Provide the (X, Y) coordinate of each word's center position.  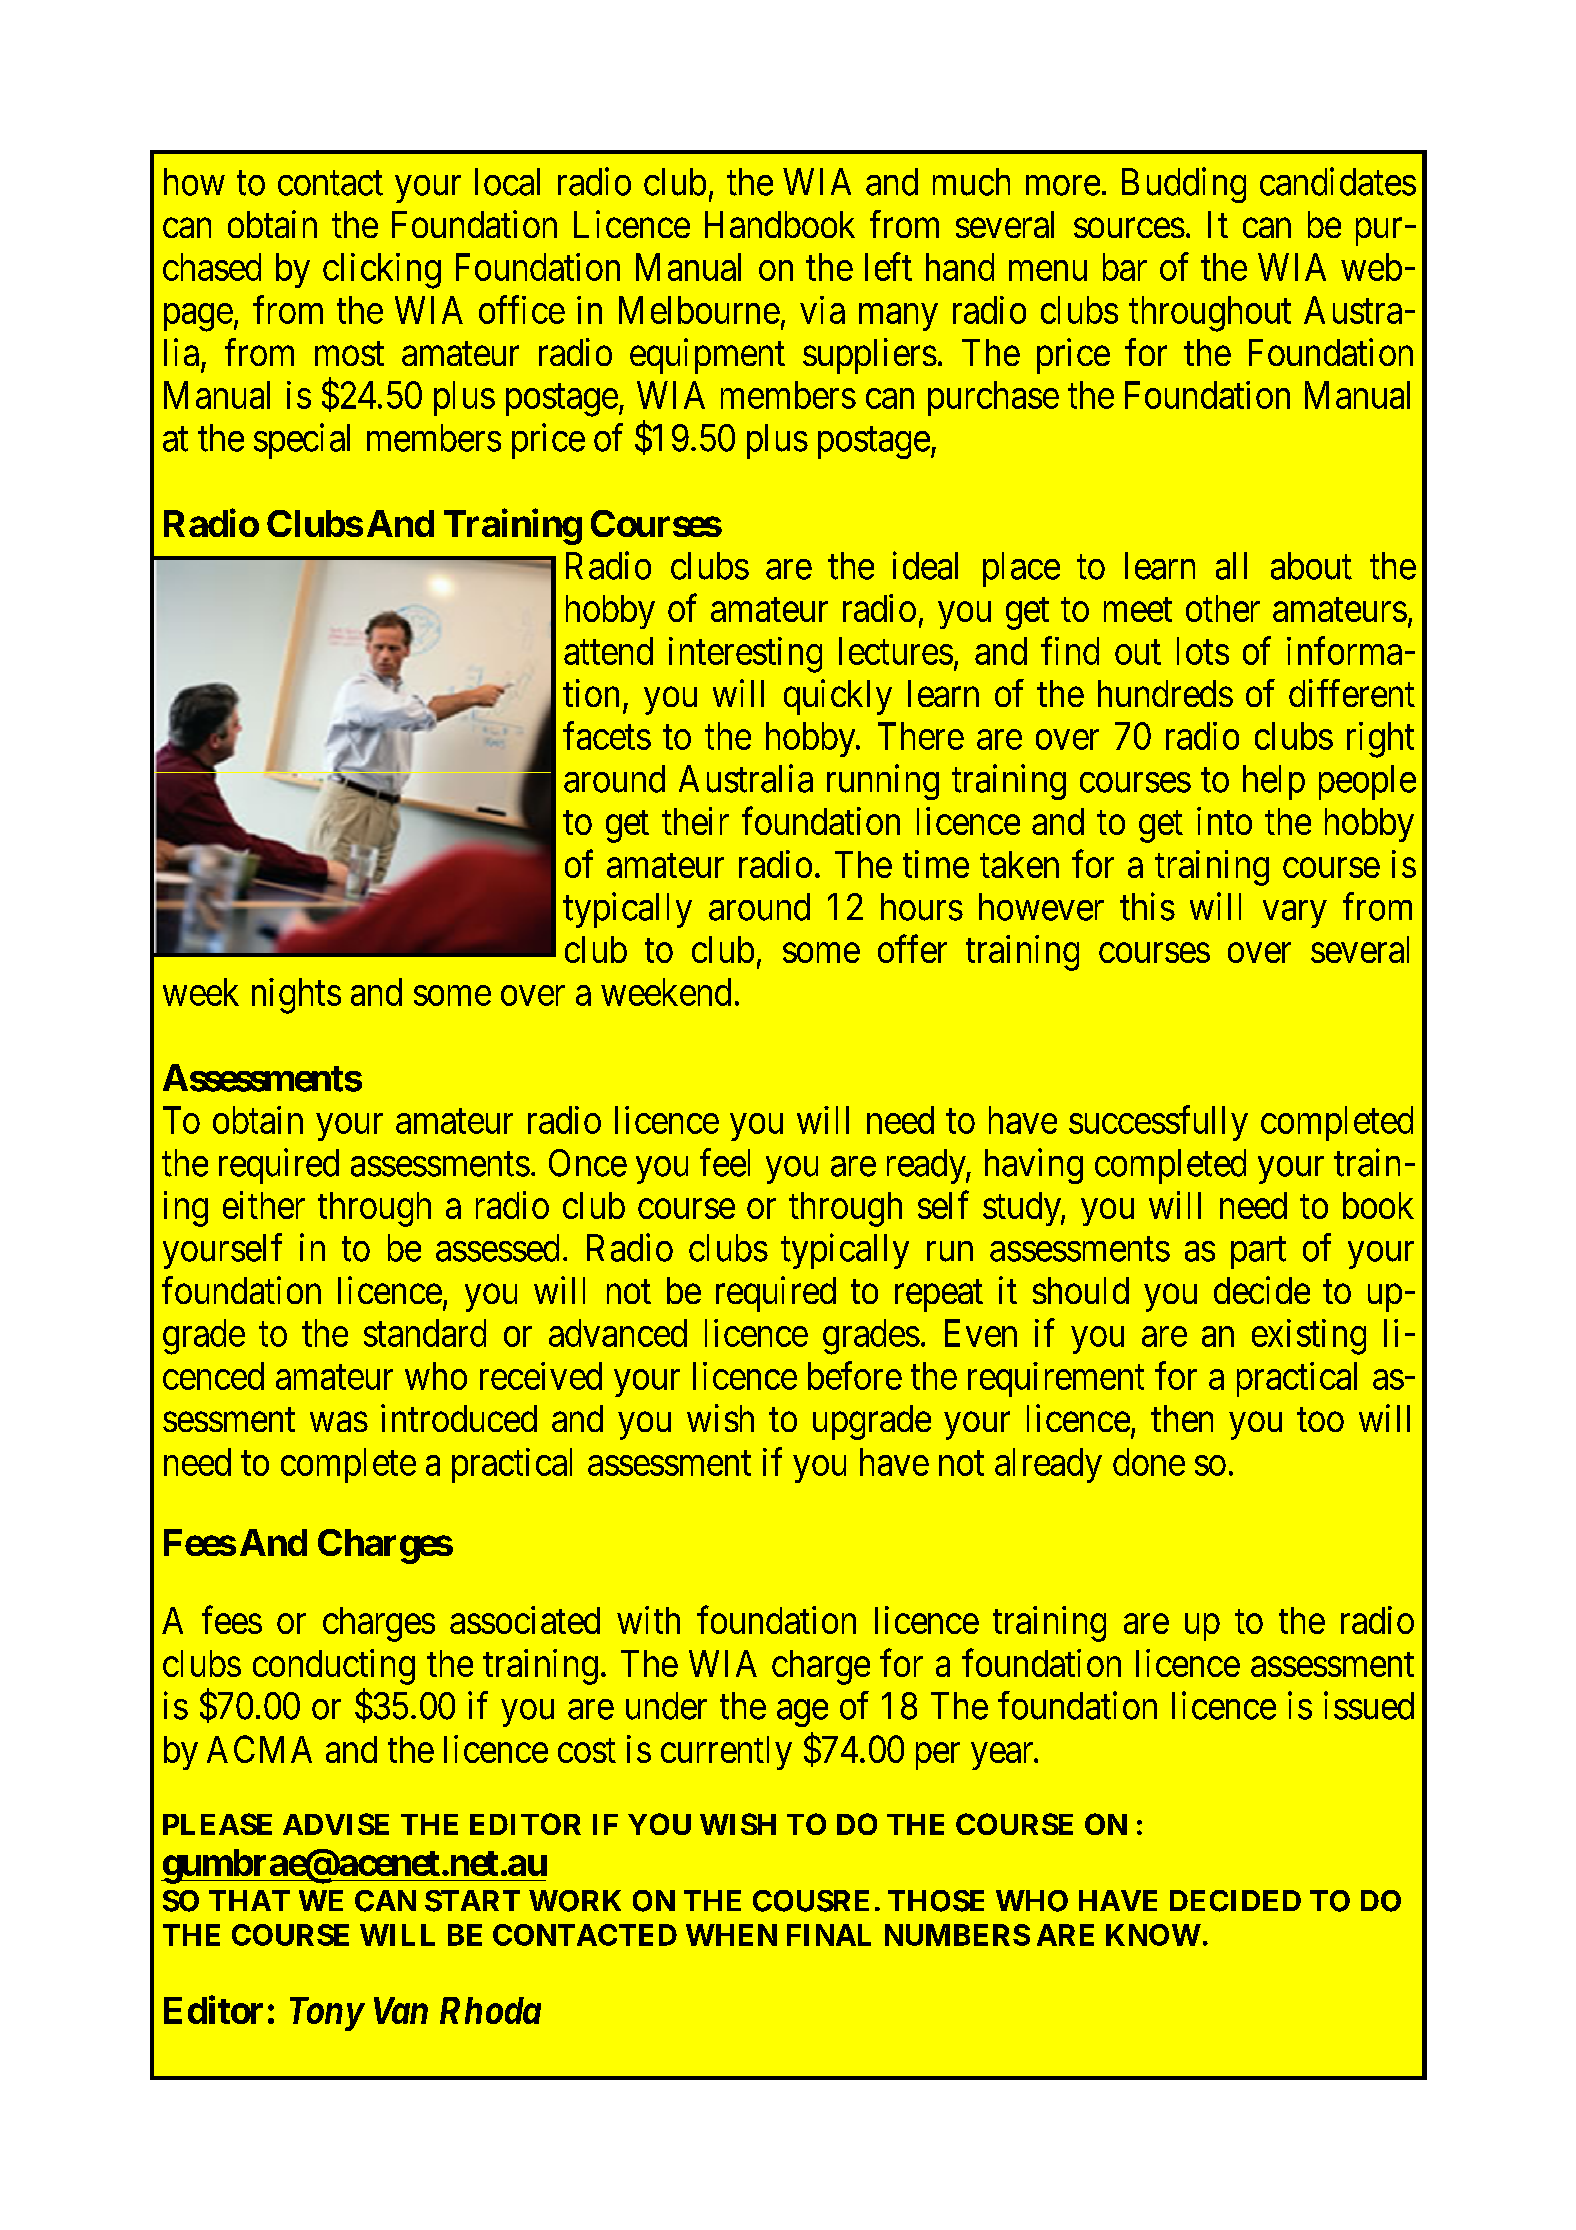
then (1182, 1418)
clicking (382, 271)
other (1223, 608)
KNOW (1153, 1935)
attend (608, 651)
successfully (1158, 1123)
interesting (745, 655)
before (855, 1376)
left (888, 267)
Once (588, 1163)
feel (725, 1162)
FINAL (829, 1935)
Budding (1184, 185)
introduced (459, 1418)
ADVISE (336, 1824)
